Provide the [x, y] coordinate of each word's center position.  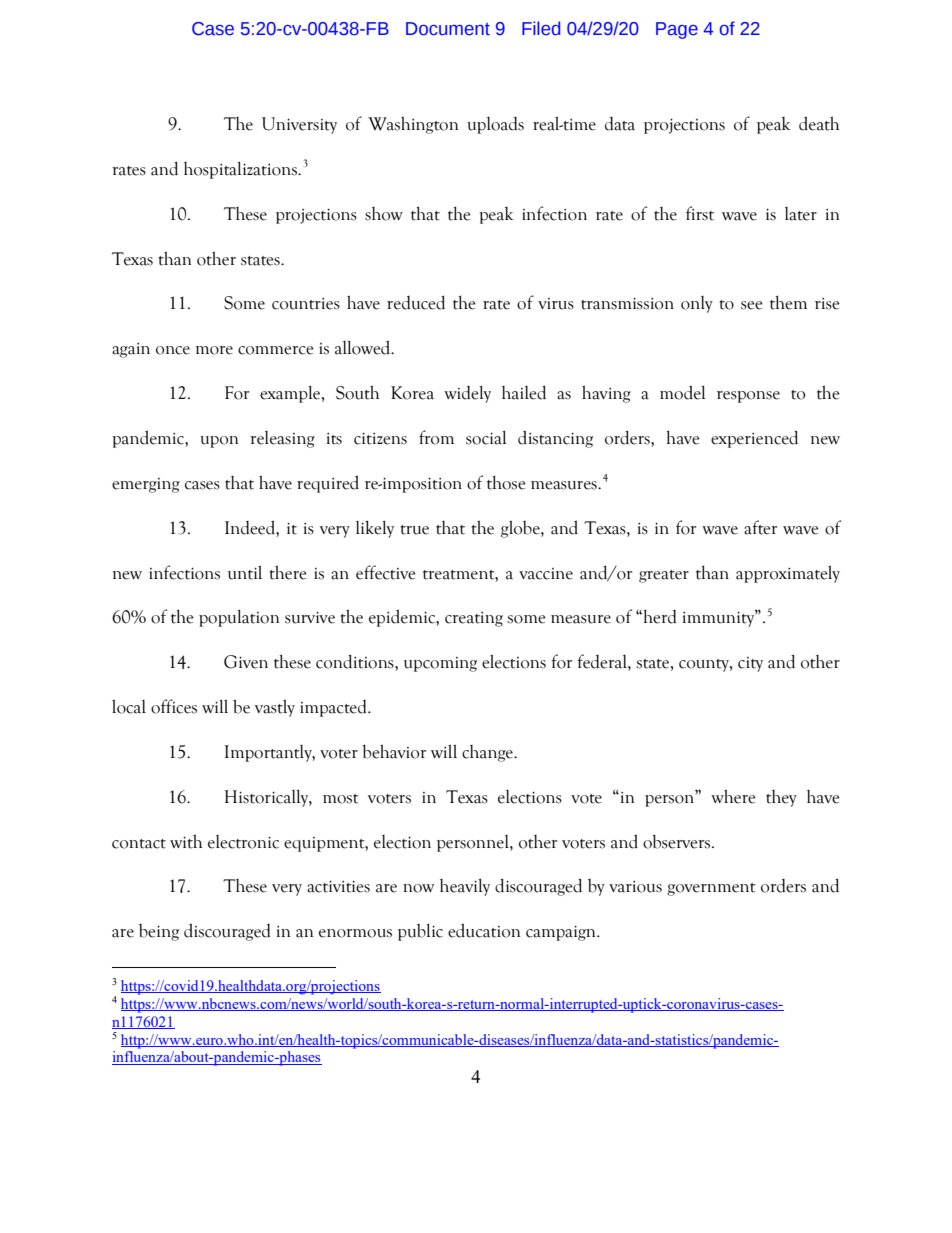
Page [677, 30]
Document [448, 29]
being [159, 932]
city [750, 664]
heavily [465, 887]
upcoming [440, 664]
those [506, 482]
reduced [416, 302]
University [299, 125]
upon [219, 442]
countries [306, 304]
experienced [754, 439]
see [752, 305]
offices [174, 706]
